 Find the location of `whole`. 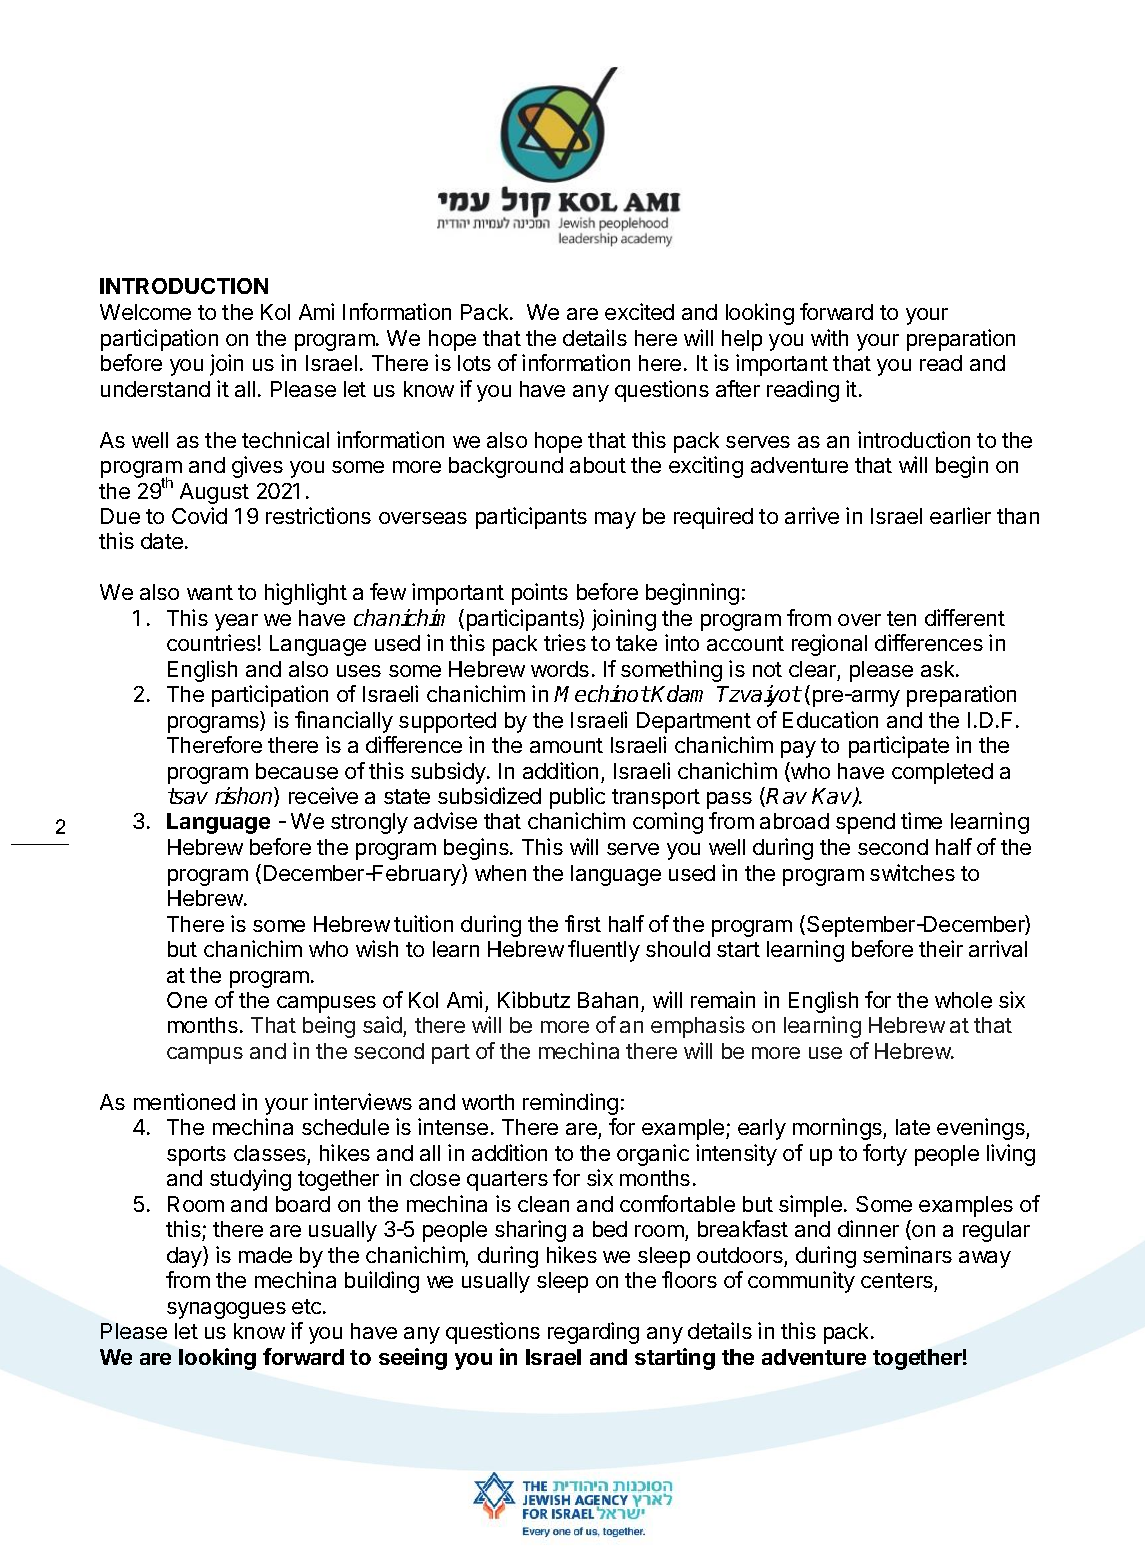

whole is located at coordinates (963, 1000).
